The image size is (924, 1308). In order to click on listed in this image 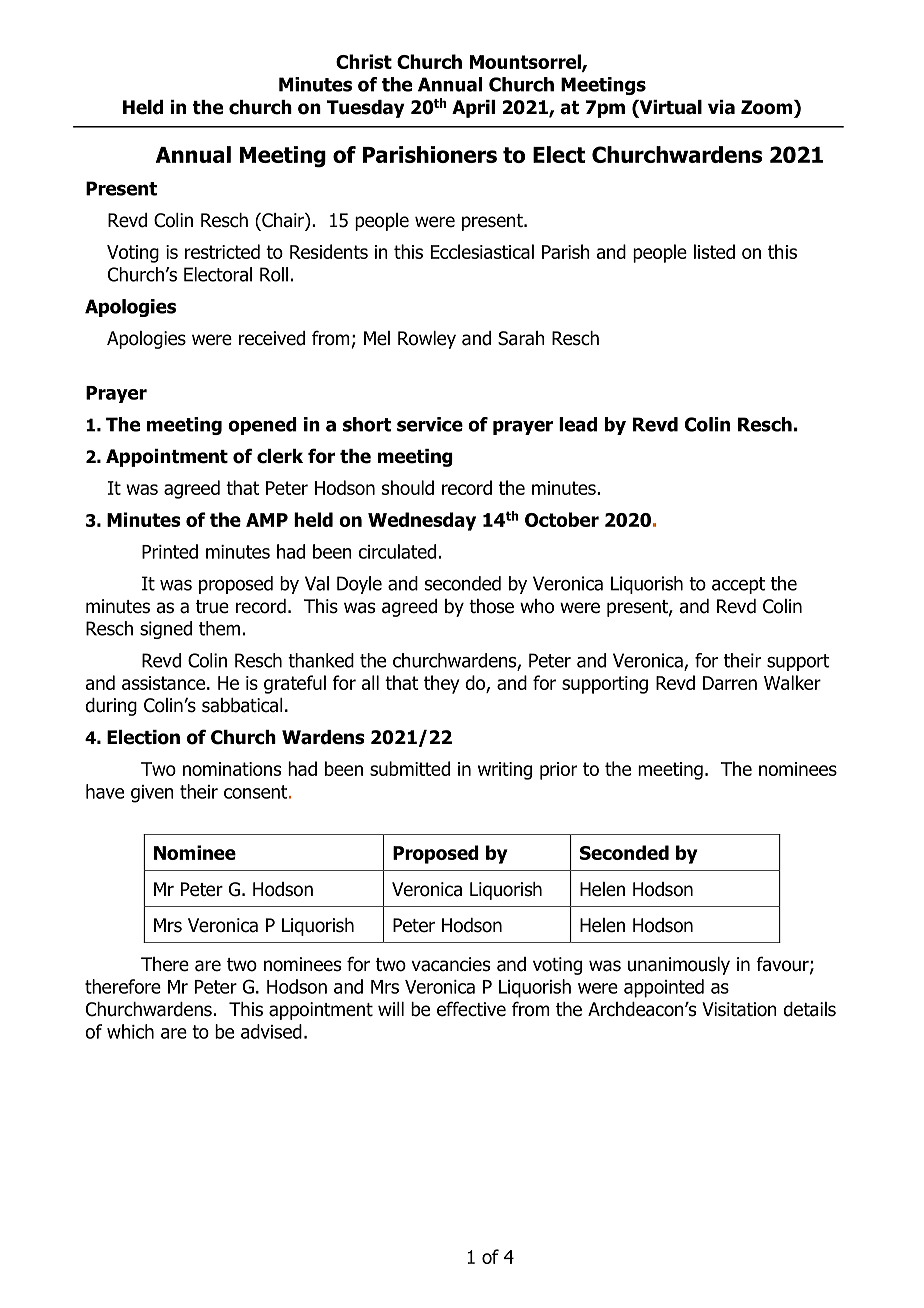, I will do `click(714, 251)`.
